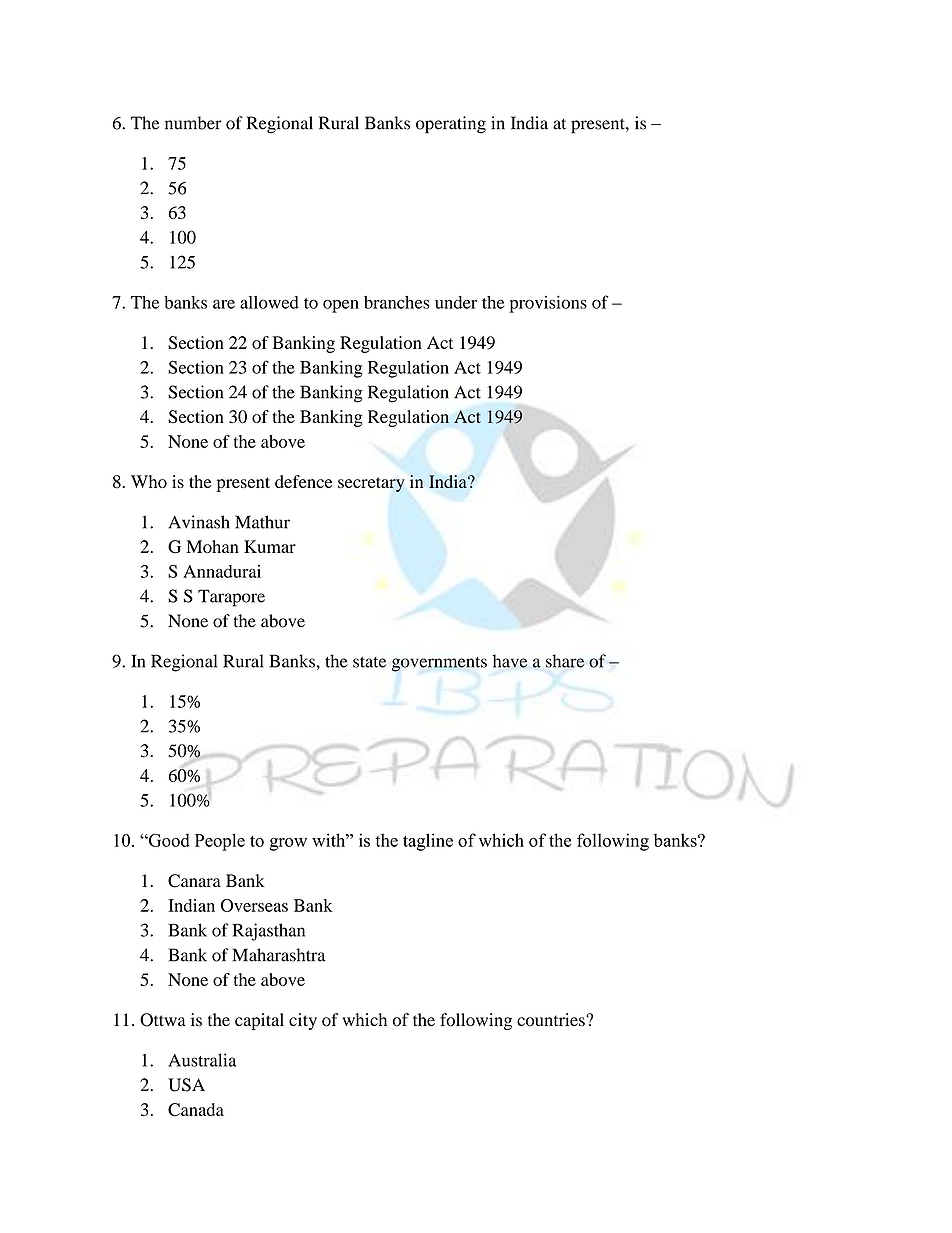 Image resolution: width=952 pixels, height=1233 pixels. What do you see at coordinates (370, 662) in the page?
I see `state` at bounding box center [370, 662].
